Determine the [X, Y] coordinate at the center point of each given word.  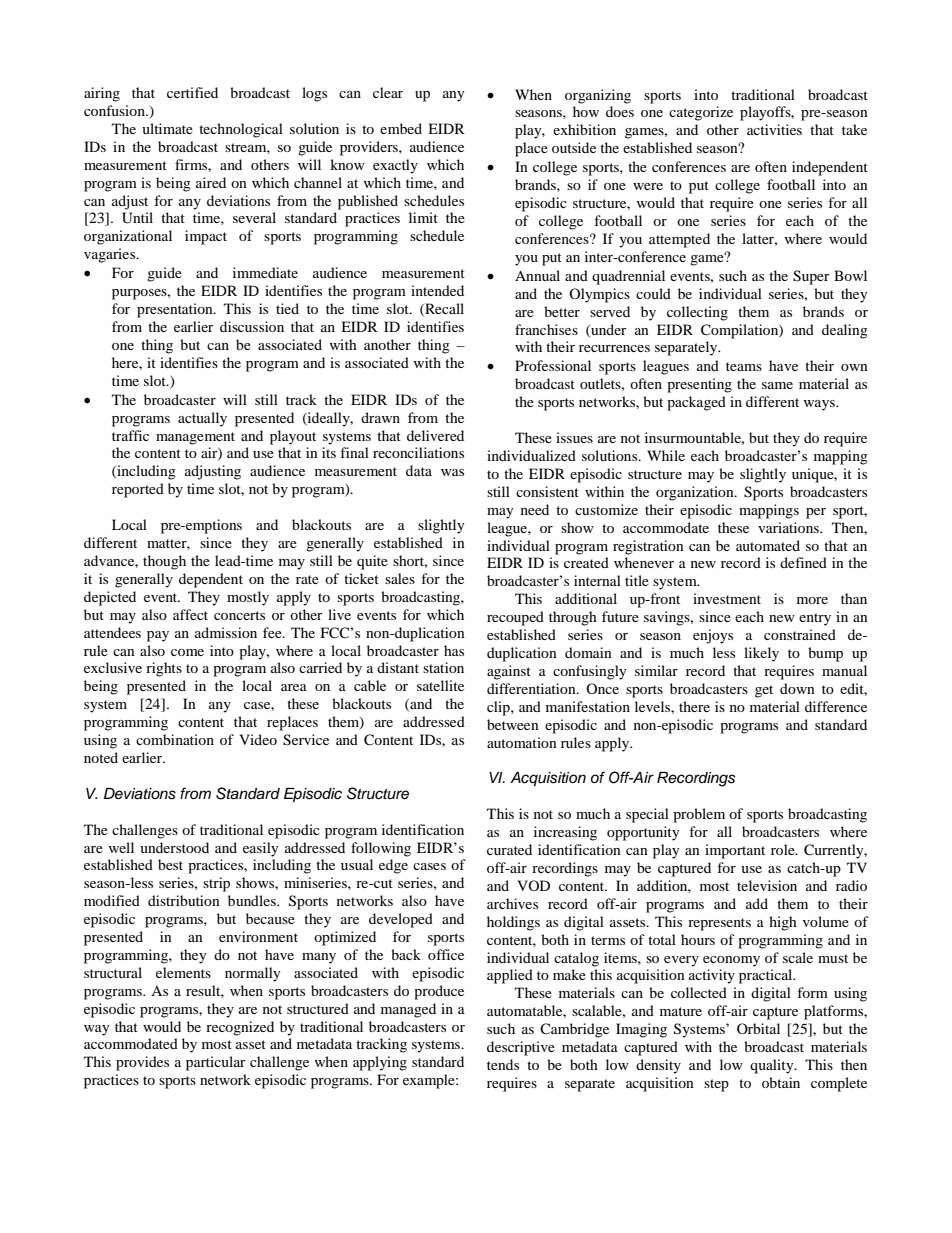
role [784, 849]
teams [744, 366]
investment [727, 598]
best [170, 864]
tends [503, 1064]
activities [774, 129]
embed [401, 128]
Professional [553, 365]
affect [190, 614]
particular [216, 1063]
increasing [565, 833]
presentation [176, 310]
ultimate [167, 128]
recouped [515, 618]
